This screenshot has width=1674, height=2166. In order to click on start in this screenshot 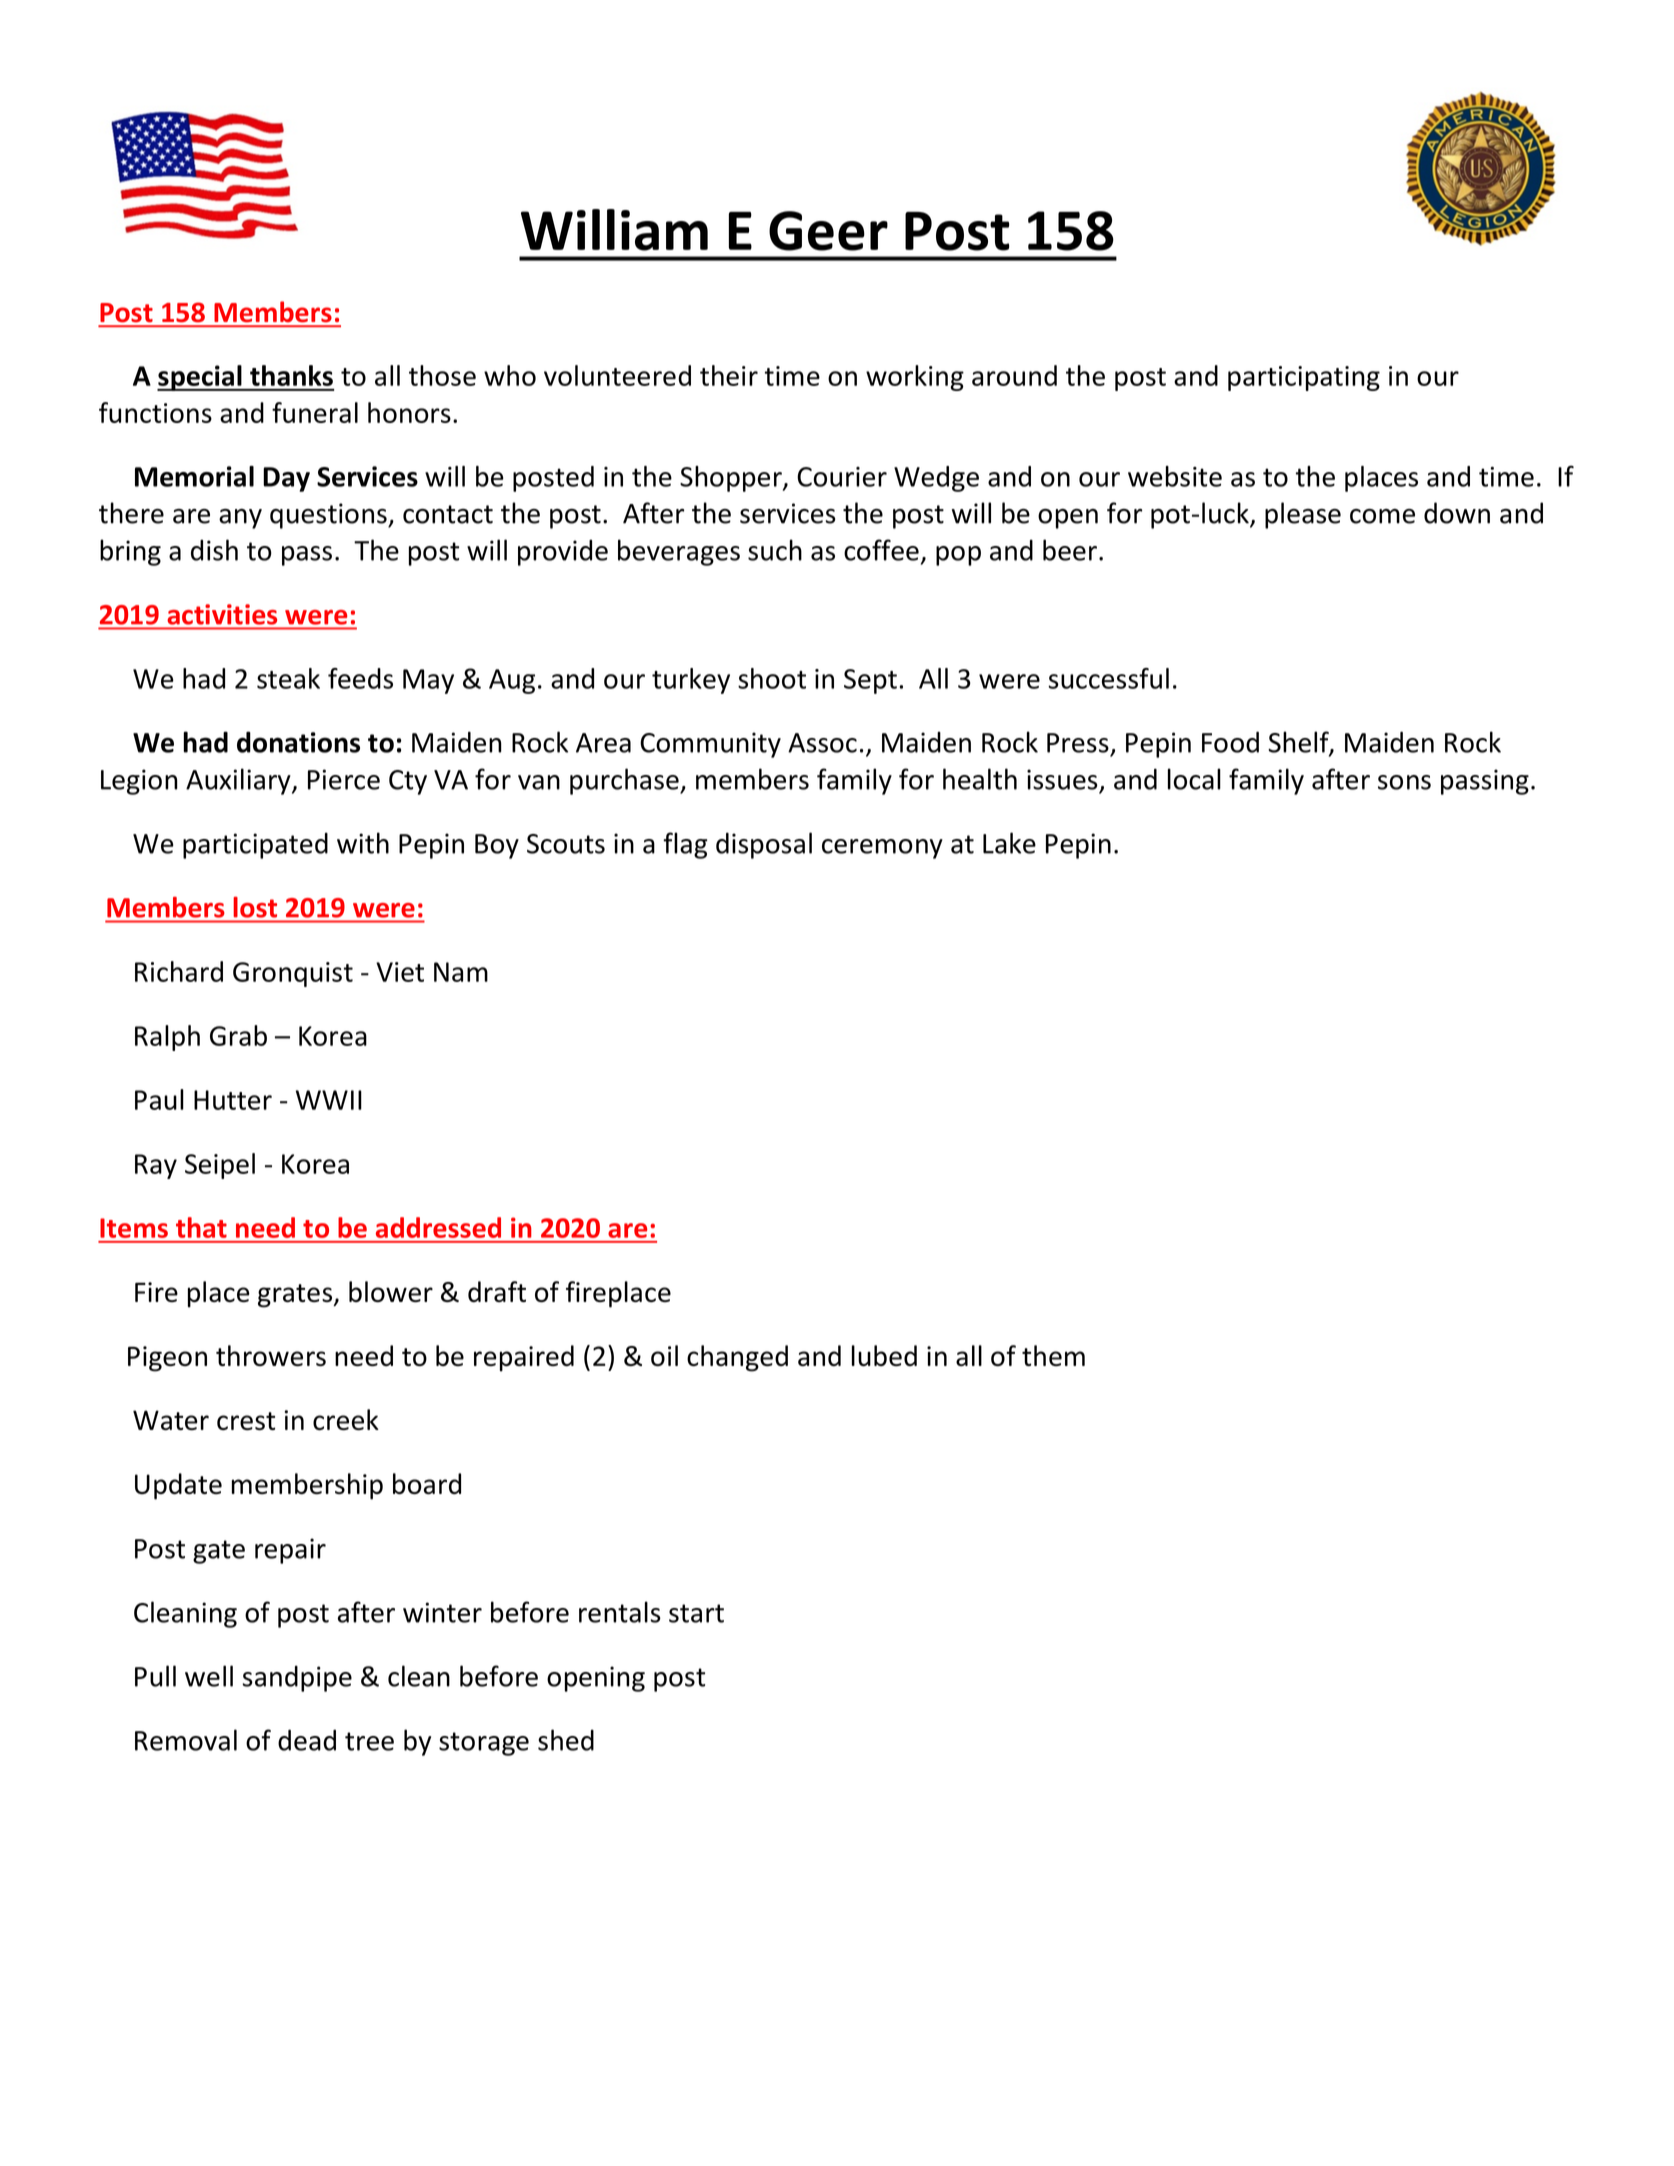, I will do `click(696, 1613)`.
